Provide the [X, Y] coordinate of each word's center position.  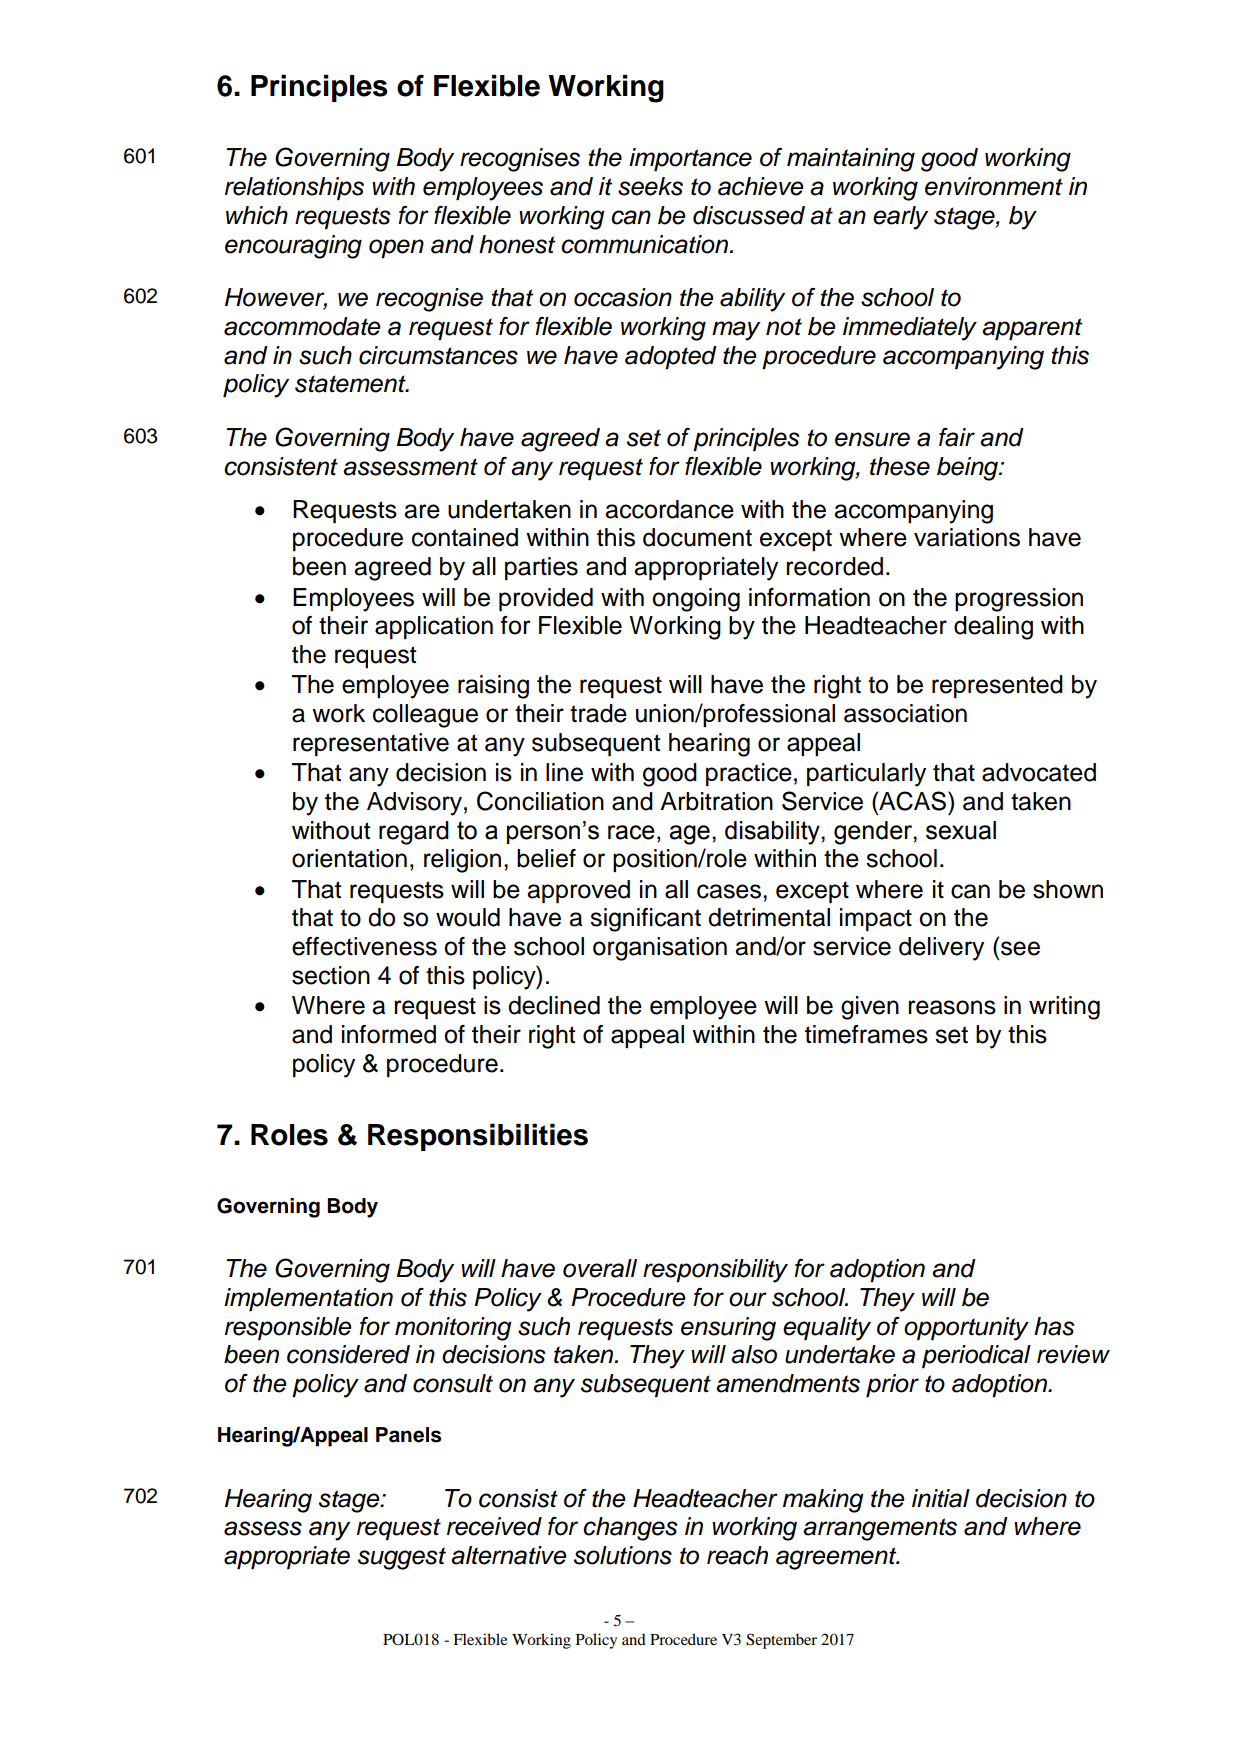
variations [967, 537]
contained [465, 537]
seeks [650, 186]
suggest [402, 1558]
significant [645, 920]
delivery [941, 949]
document [697, 537]
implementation [308, 1300]
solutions [623, 1555]
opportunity [966, 1329]
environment [994, 186]
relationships [294, 189]
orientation [349, 858]
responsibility [715, 1271]
